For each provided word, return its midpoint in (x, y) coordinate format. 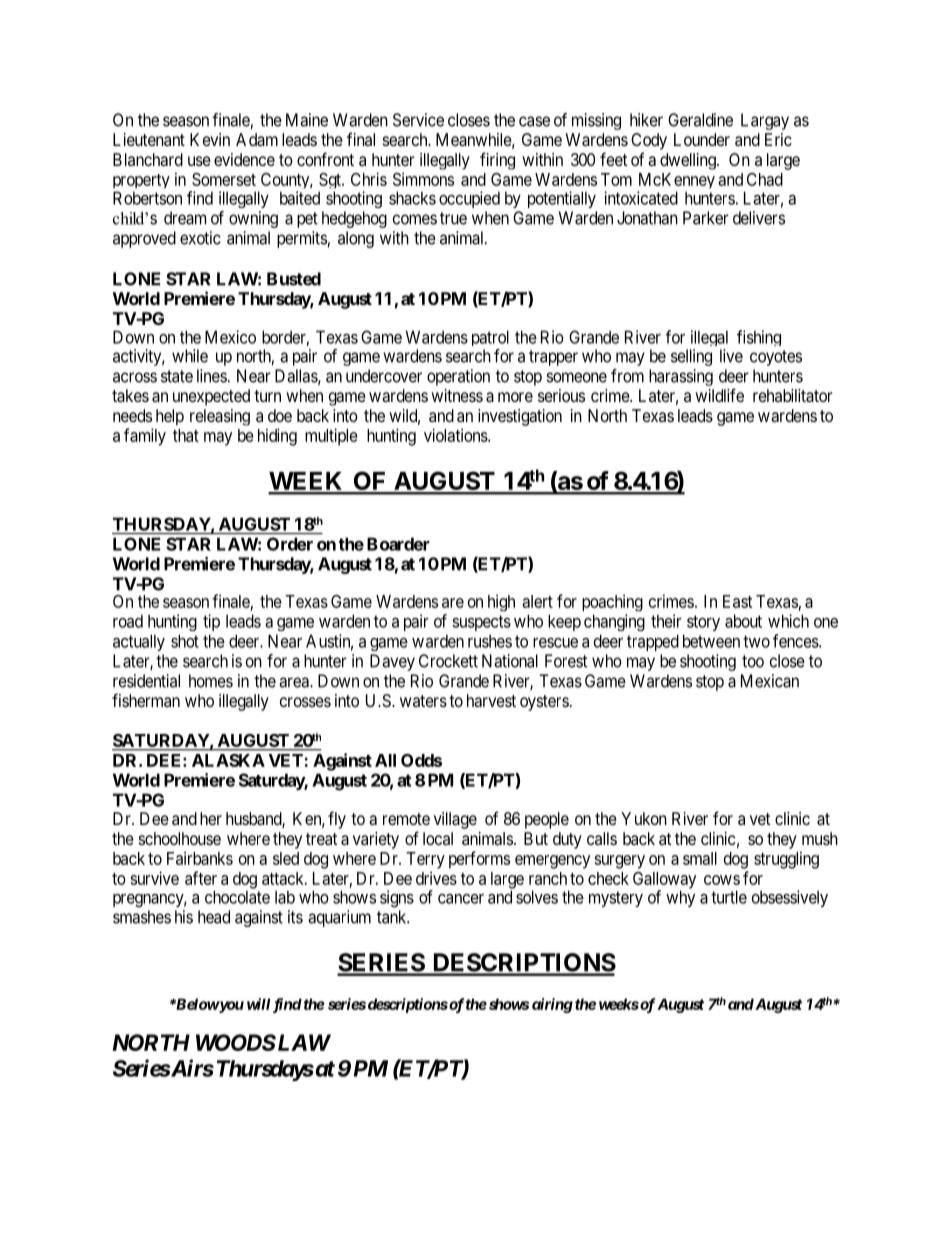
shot (185, 641)
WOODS (236, 1042)
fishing (759, 338)
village (455, 820)
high (501, 602)
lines (212, 376)
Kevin (210, 139)
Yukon (644, 818)
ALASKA (228, 760)
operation (458, 377)
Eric (778, 139)
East (737, 601)
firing (497, 161)
